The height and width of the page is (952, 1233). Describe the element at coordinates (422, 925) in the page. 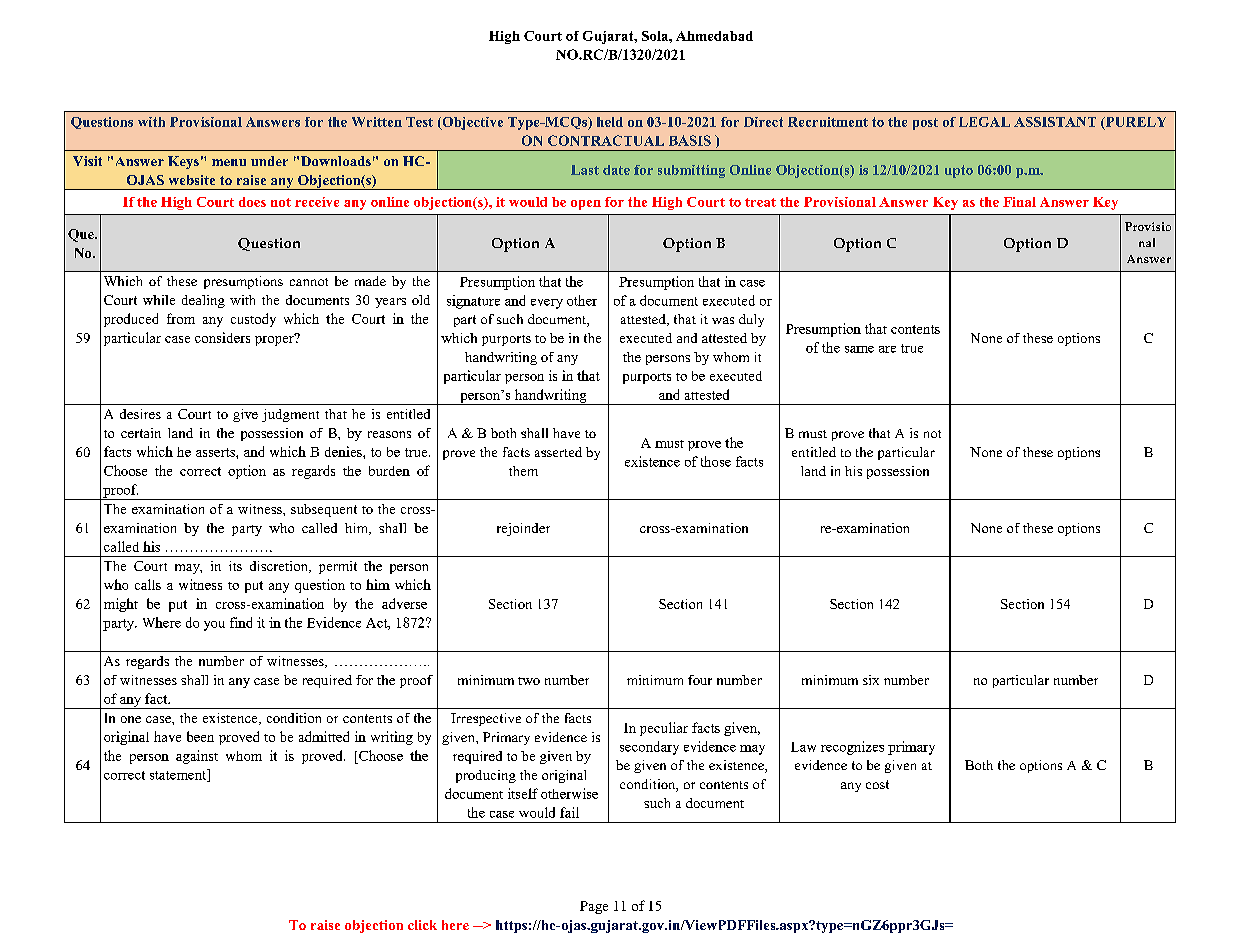

I see `click` at that location.
